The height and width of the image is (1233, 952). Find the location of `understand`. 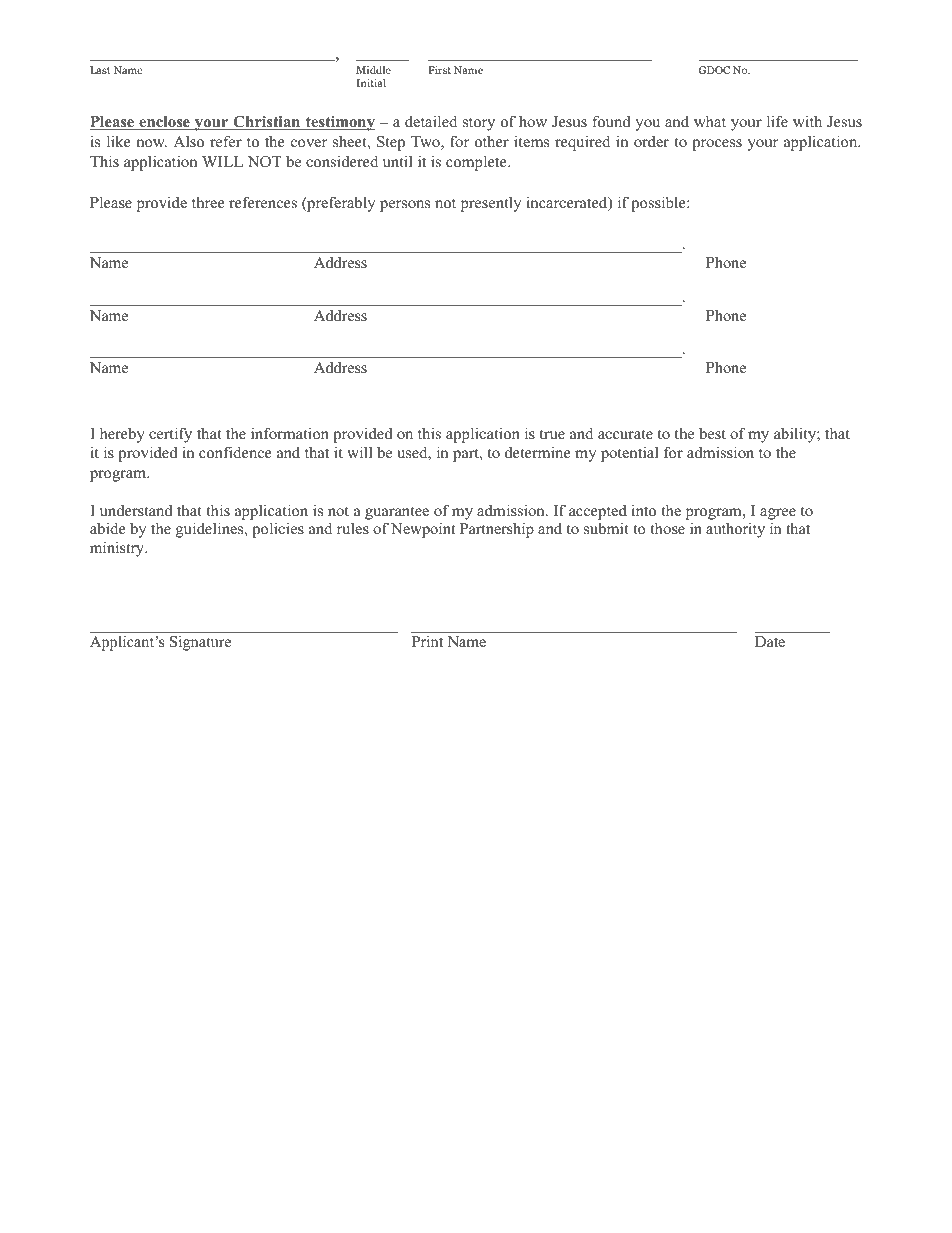

understand is located at coordinates (136, 510).
